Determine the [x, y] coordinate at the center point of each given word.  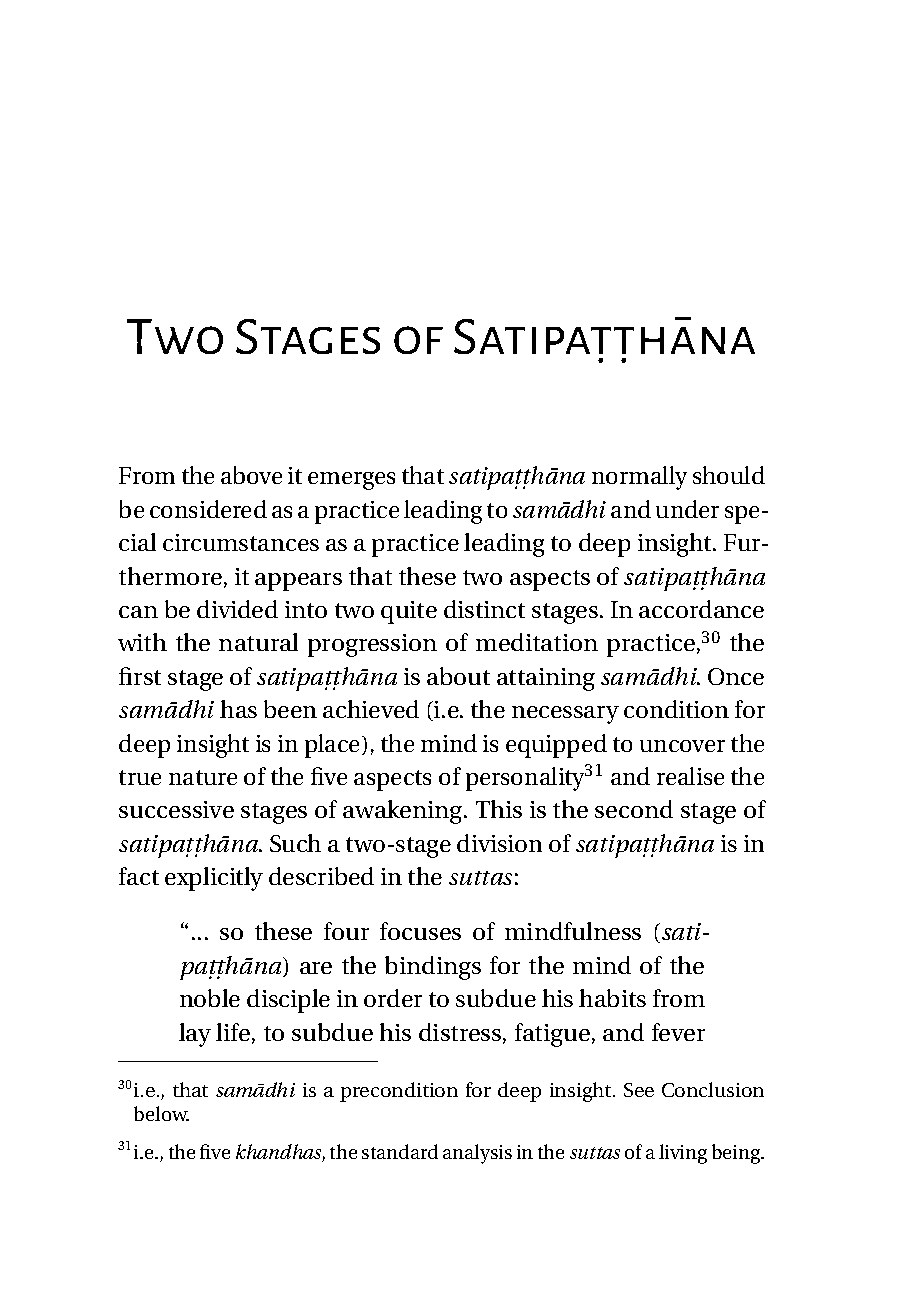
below [161, 1113]
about [458, 676]
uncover [682, 746]
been [290, 709]
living [683, 1154]
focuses [420, 931]
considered [208, 509]
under [687, 509]
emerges [351, 481]
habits [612, 998]
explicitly [214, 879]
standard [400, 1151]
